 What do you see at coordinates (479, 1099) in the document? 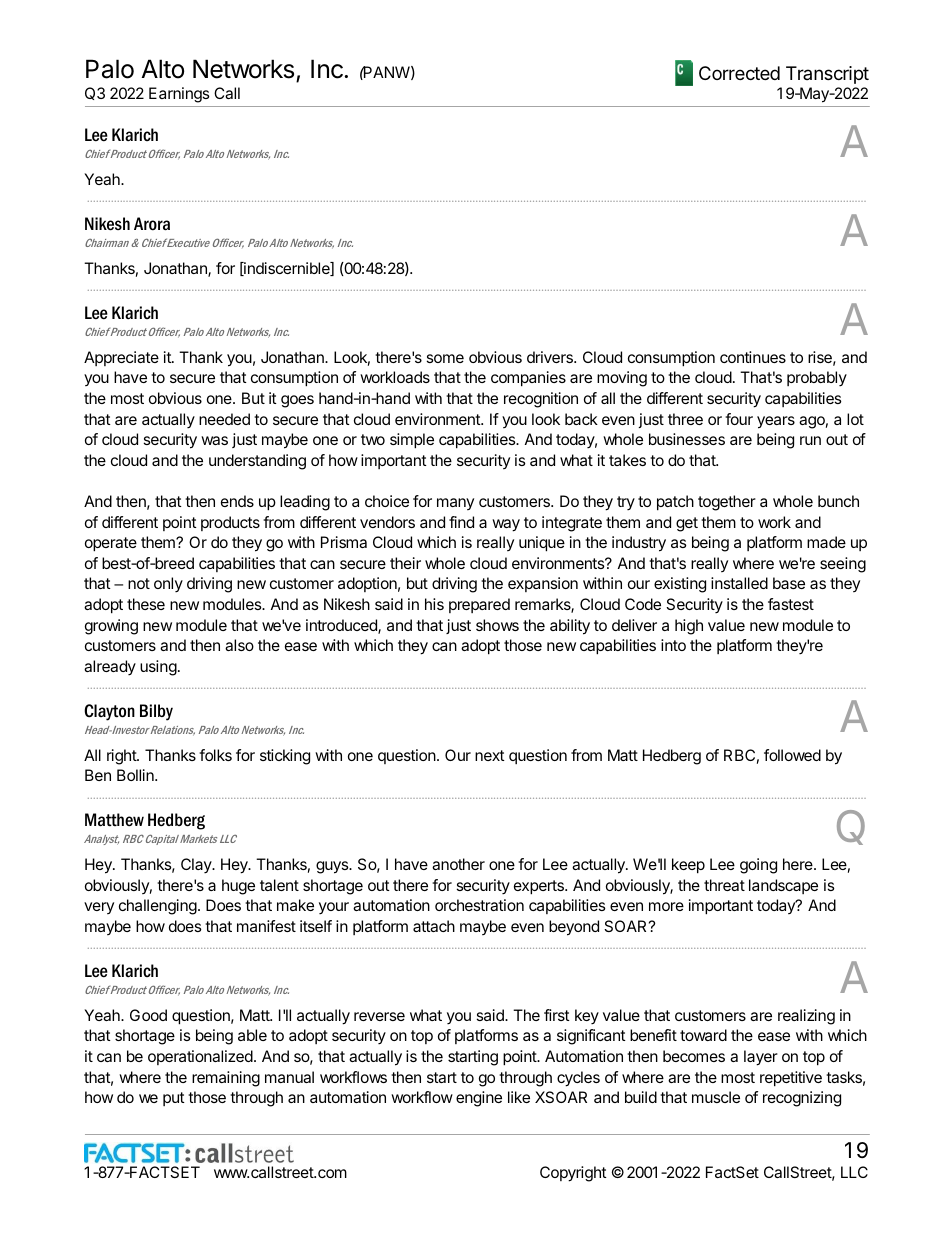
I see `engine` at bounding box center [479, 1099].
